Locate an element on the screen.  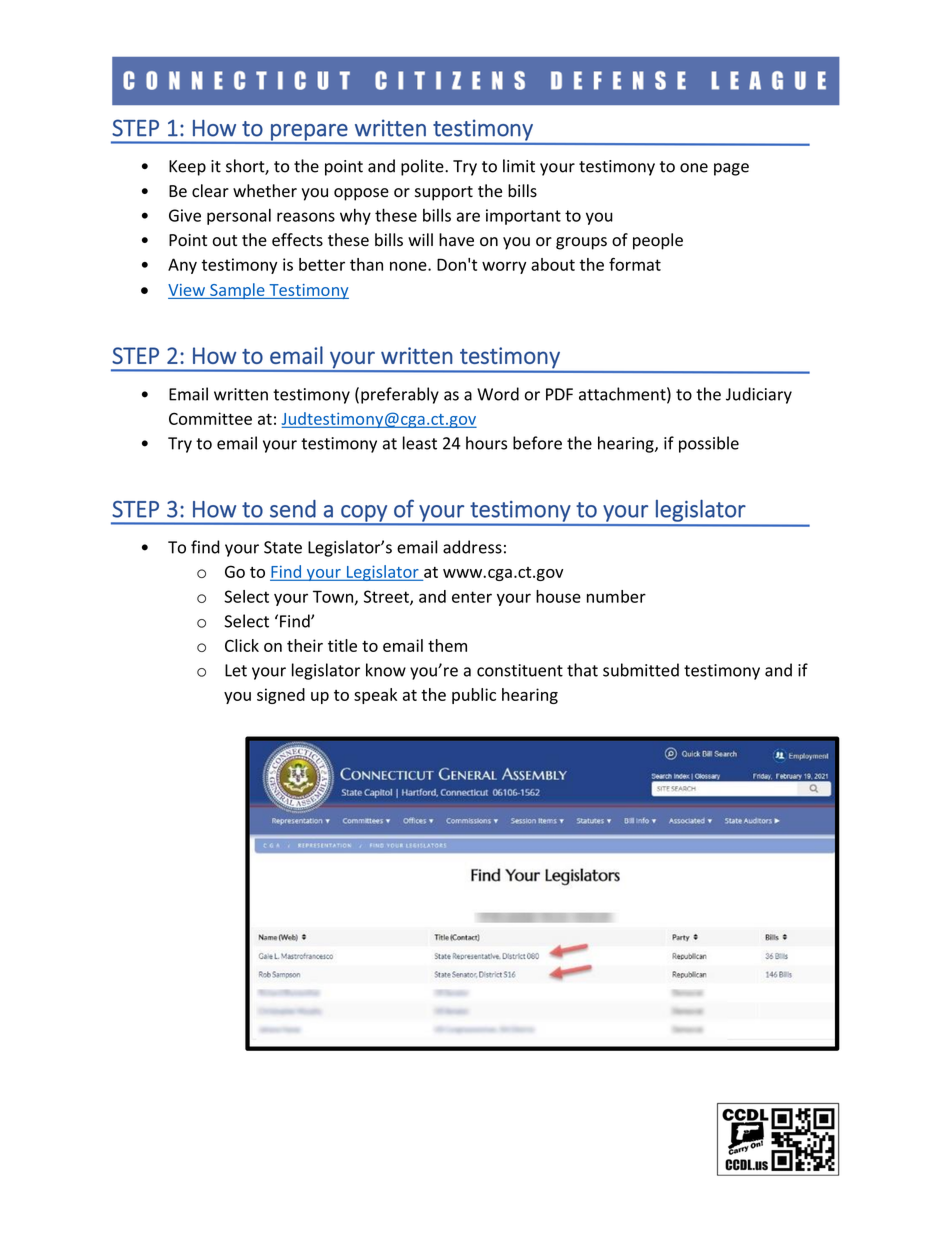
public is located at coordinates (474, 696).
